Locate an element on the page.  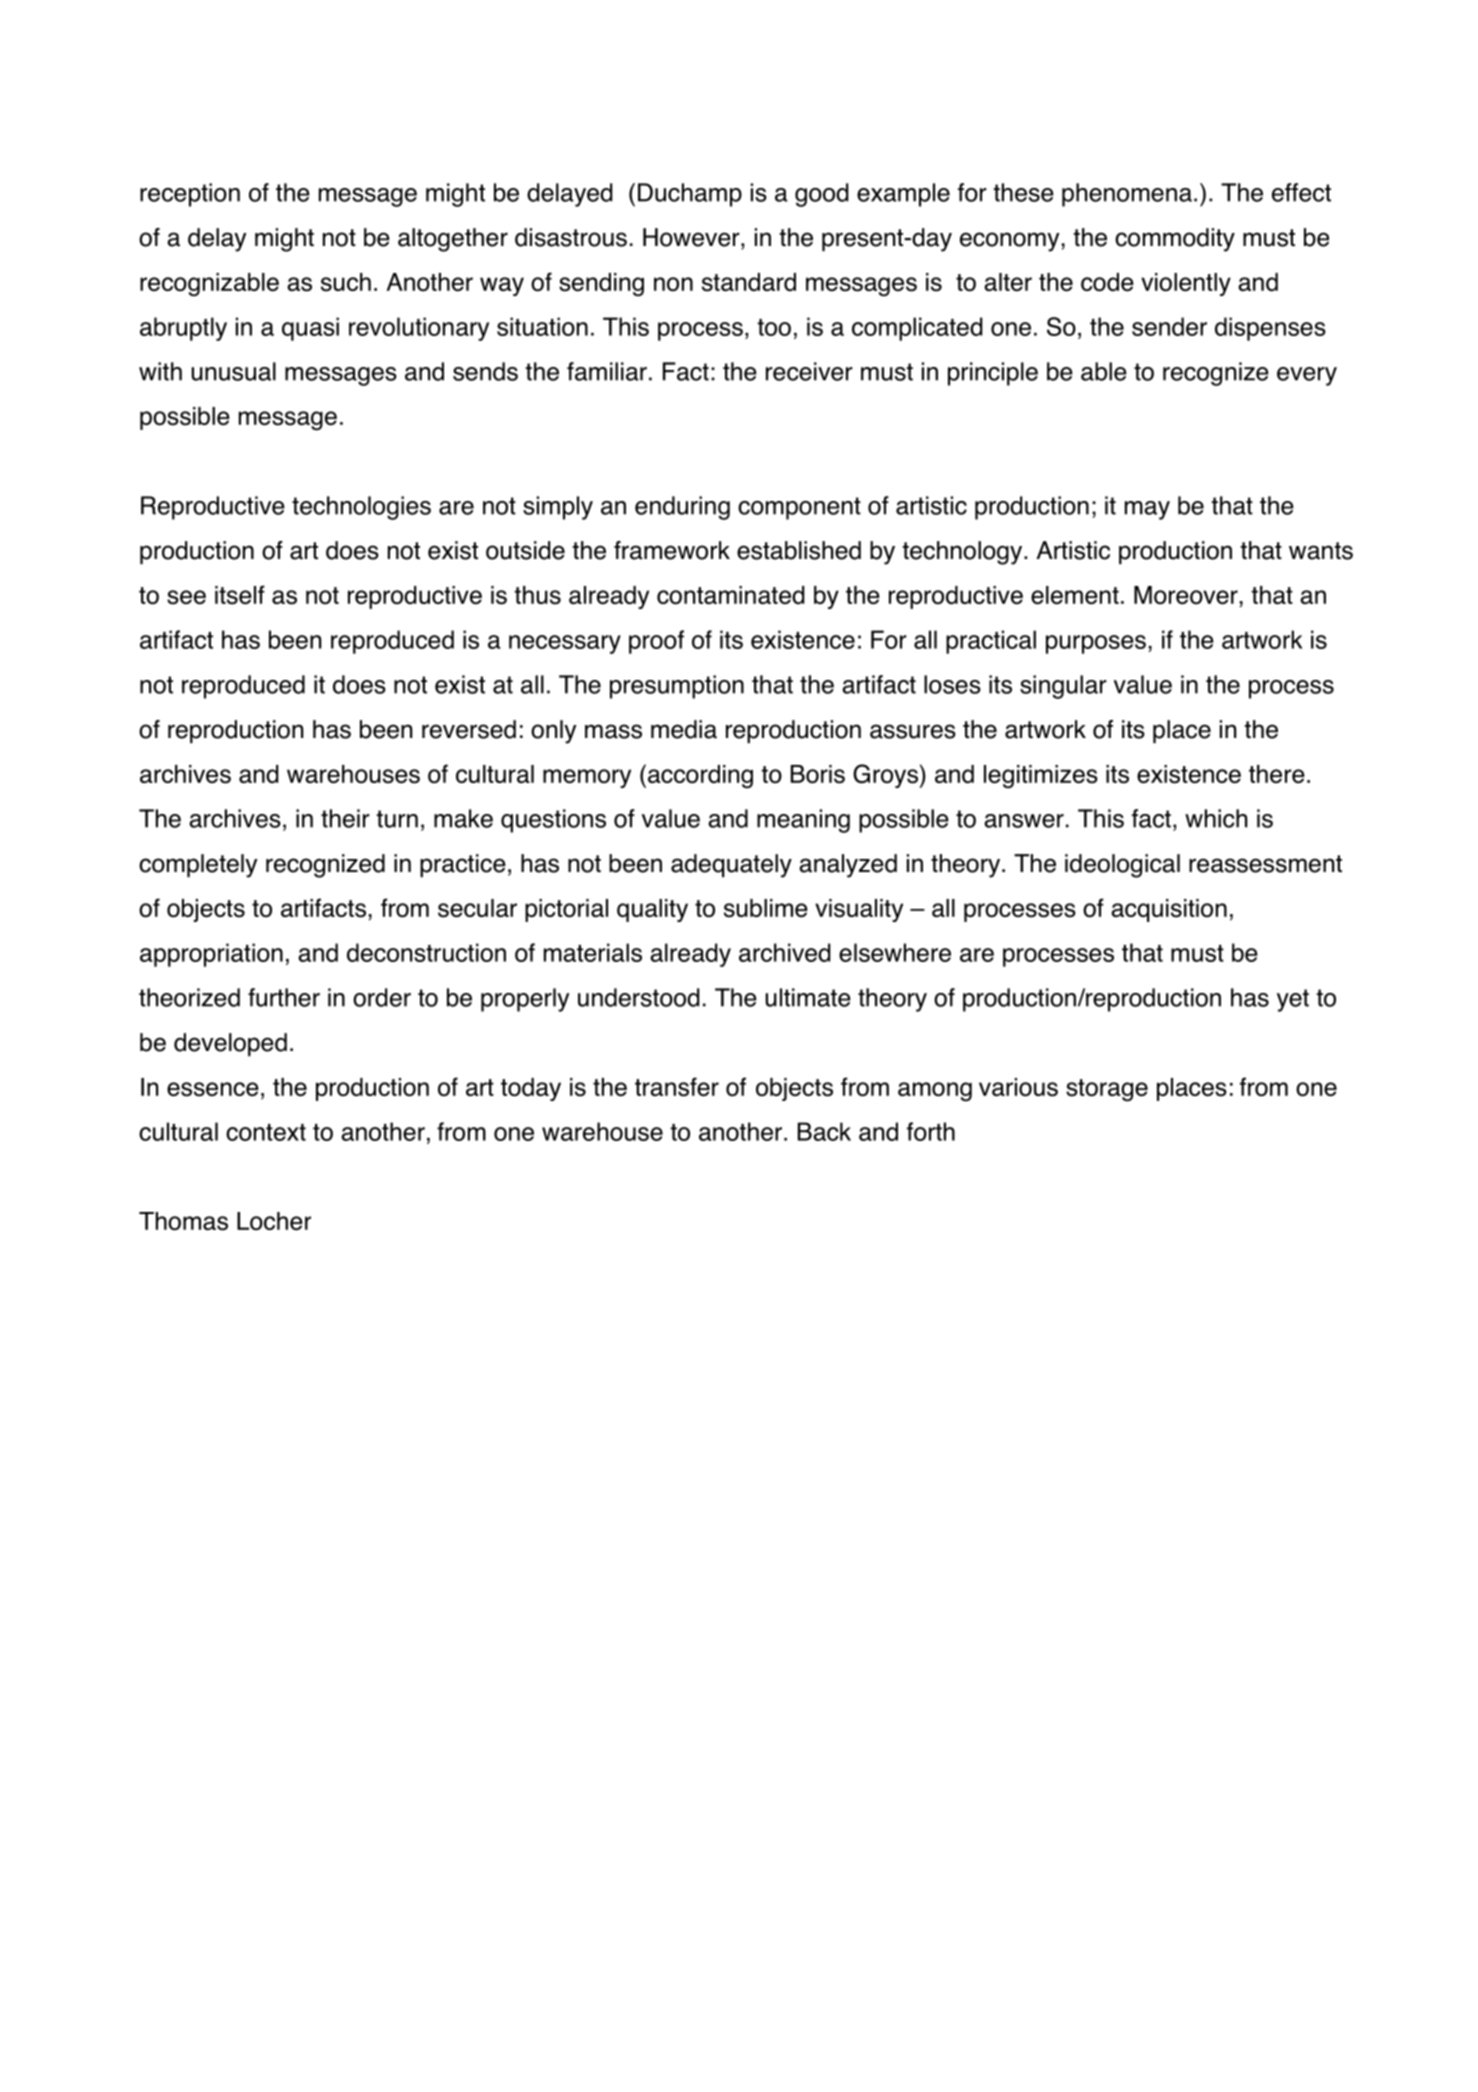
storage is located at coordinates (1107, 1090).
